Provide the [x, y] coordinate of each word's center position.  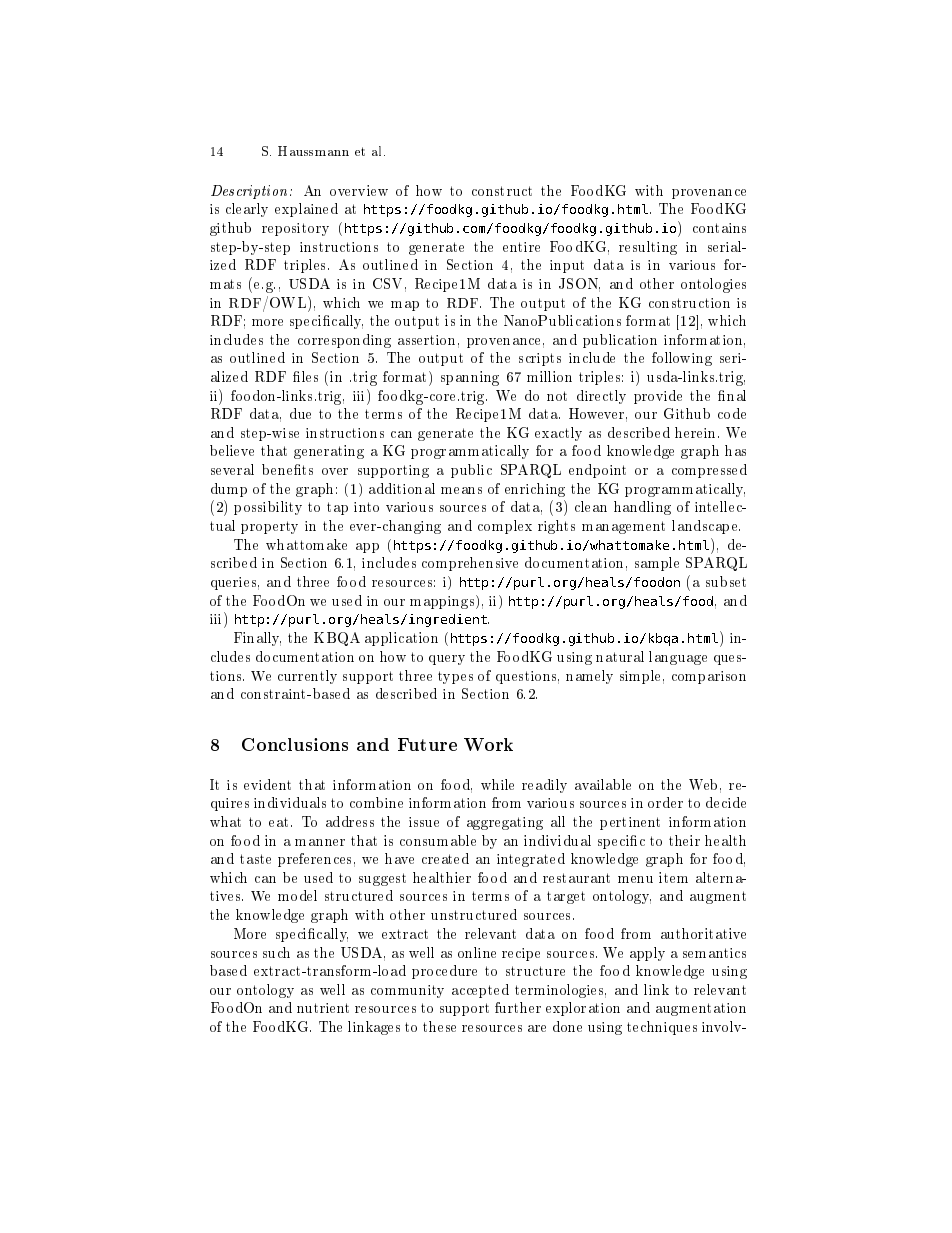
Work [488, 744]
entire [521, 247]
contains [719, 228]
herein [697, 432]
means [461, 490]
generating [329, 452]
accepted [480, 991]
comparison [709, 677]
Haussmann [313, 151]
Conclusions [295, 744]
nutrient [323, 1008]
